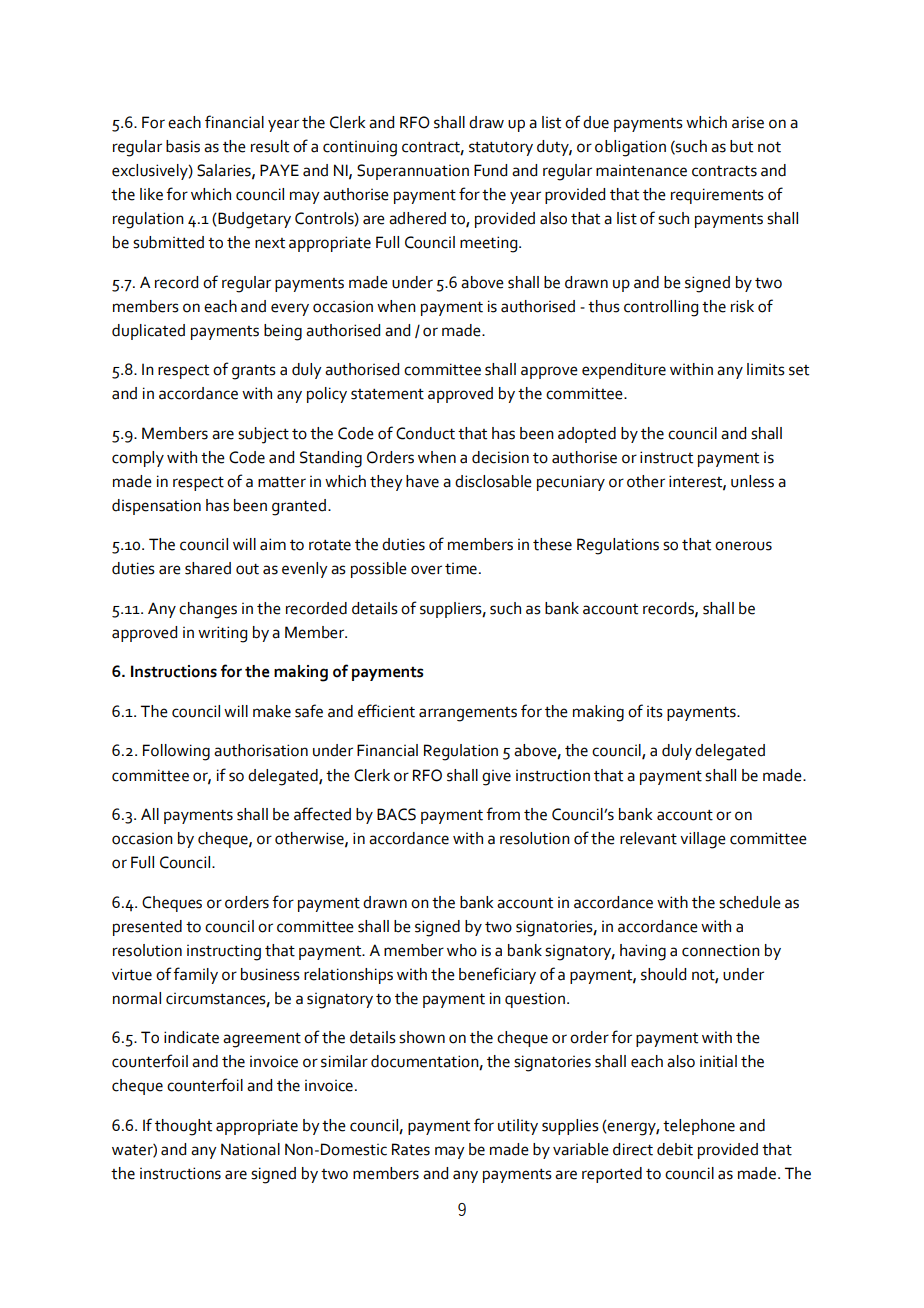  I want to click on Fund, so click(490, 170).
